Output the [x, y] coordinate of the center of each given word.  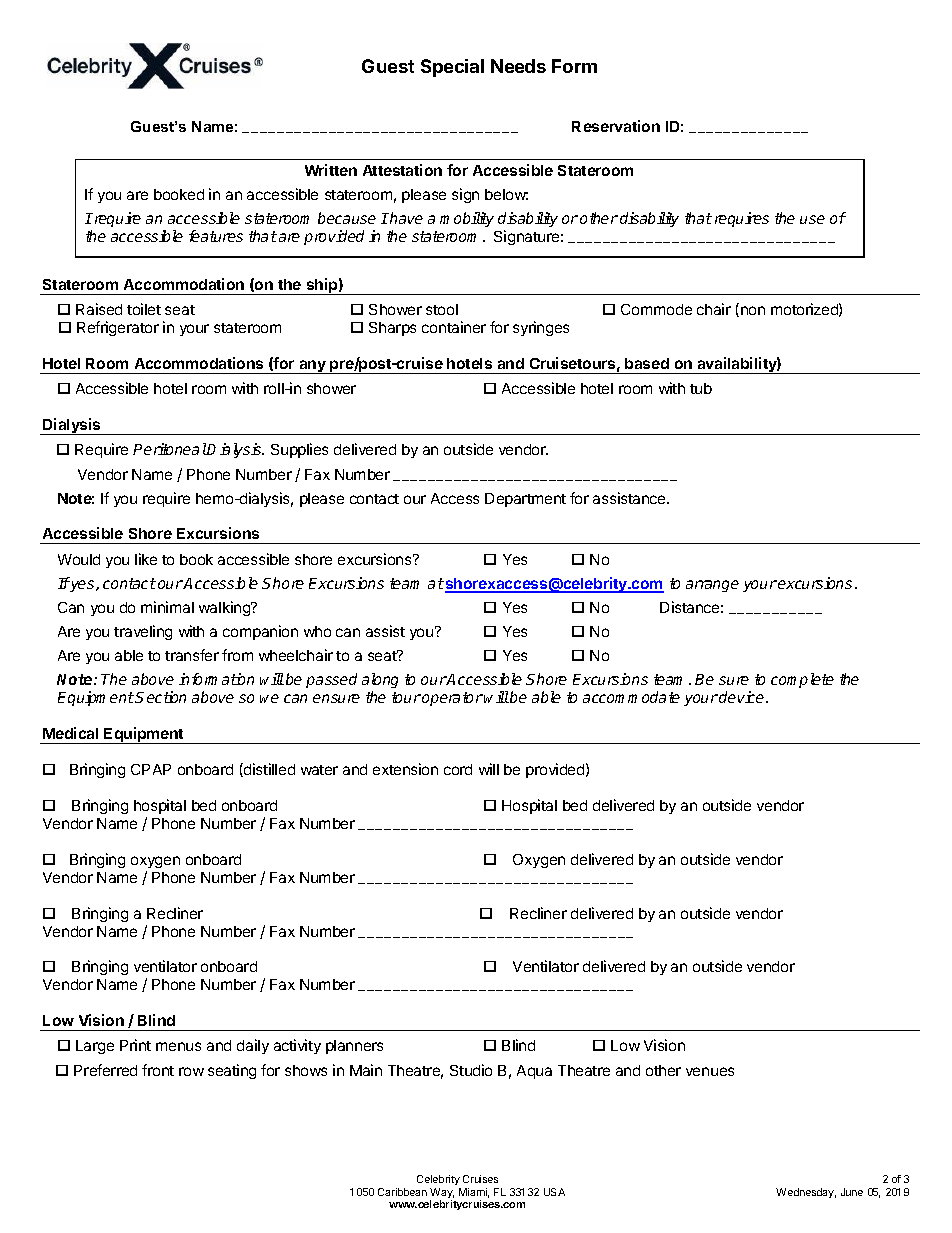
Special [452, 68]
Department [525, 500]
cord [458, 769]
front [158, 1070]
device [743, 697]
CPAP [151, 769]
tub [701, 388]
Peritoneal [170, 449]
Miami [474, 1193]
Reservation [616, 126]
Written [331, 170]
